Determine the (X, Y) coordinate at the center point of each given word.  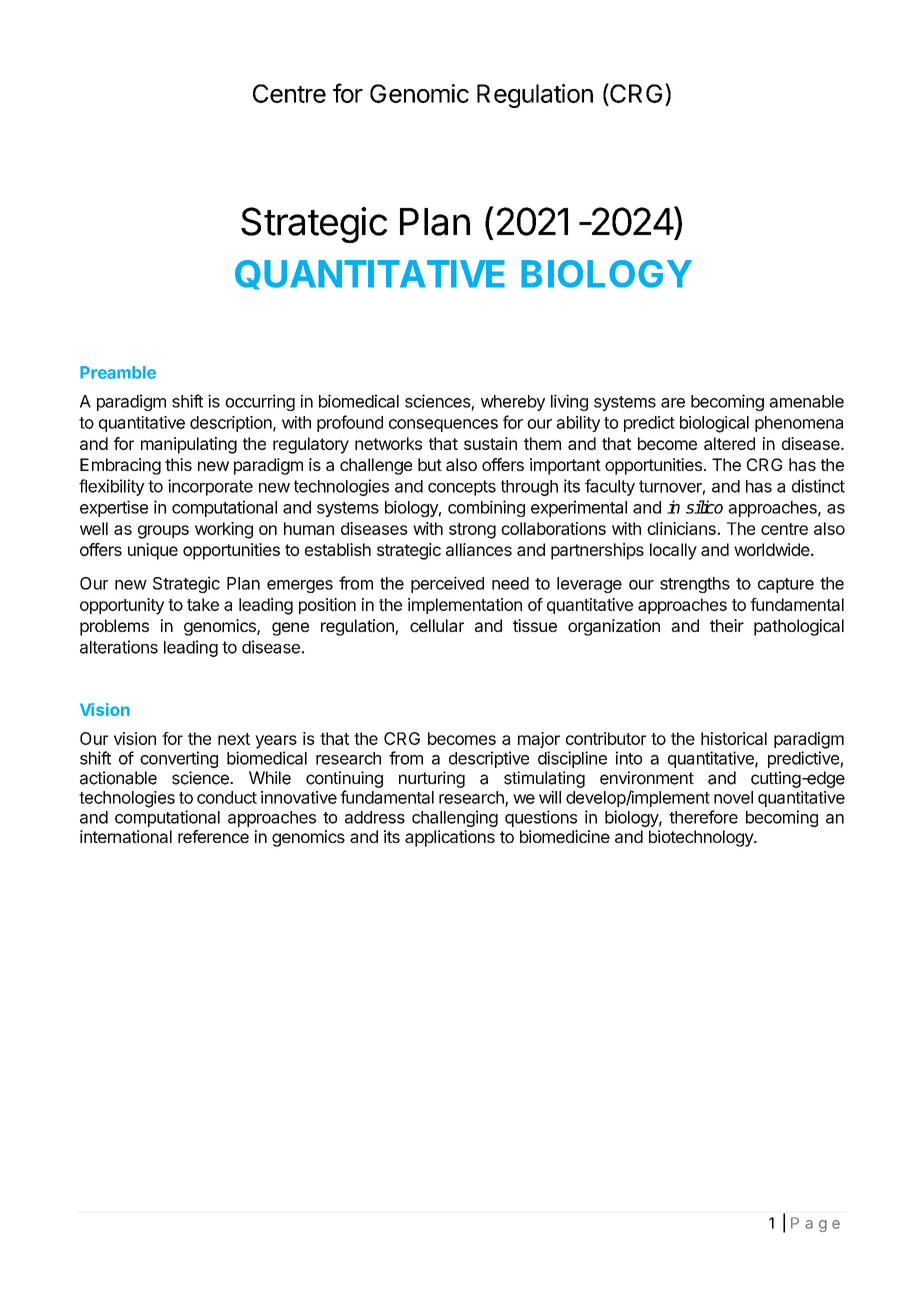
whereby (513, 403)
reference (213, 836)
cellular (437, 625)
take (203, 604)
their (727, 625)
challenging (455, 818)
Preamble (118, 372)
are (673, 403)
